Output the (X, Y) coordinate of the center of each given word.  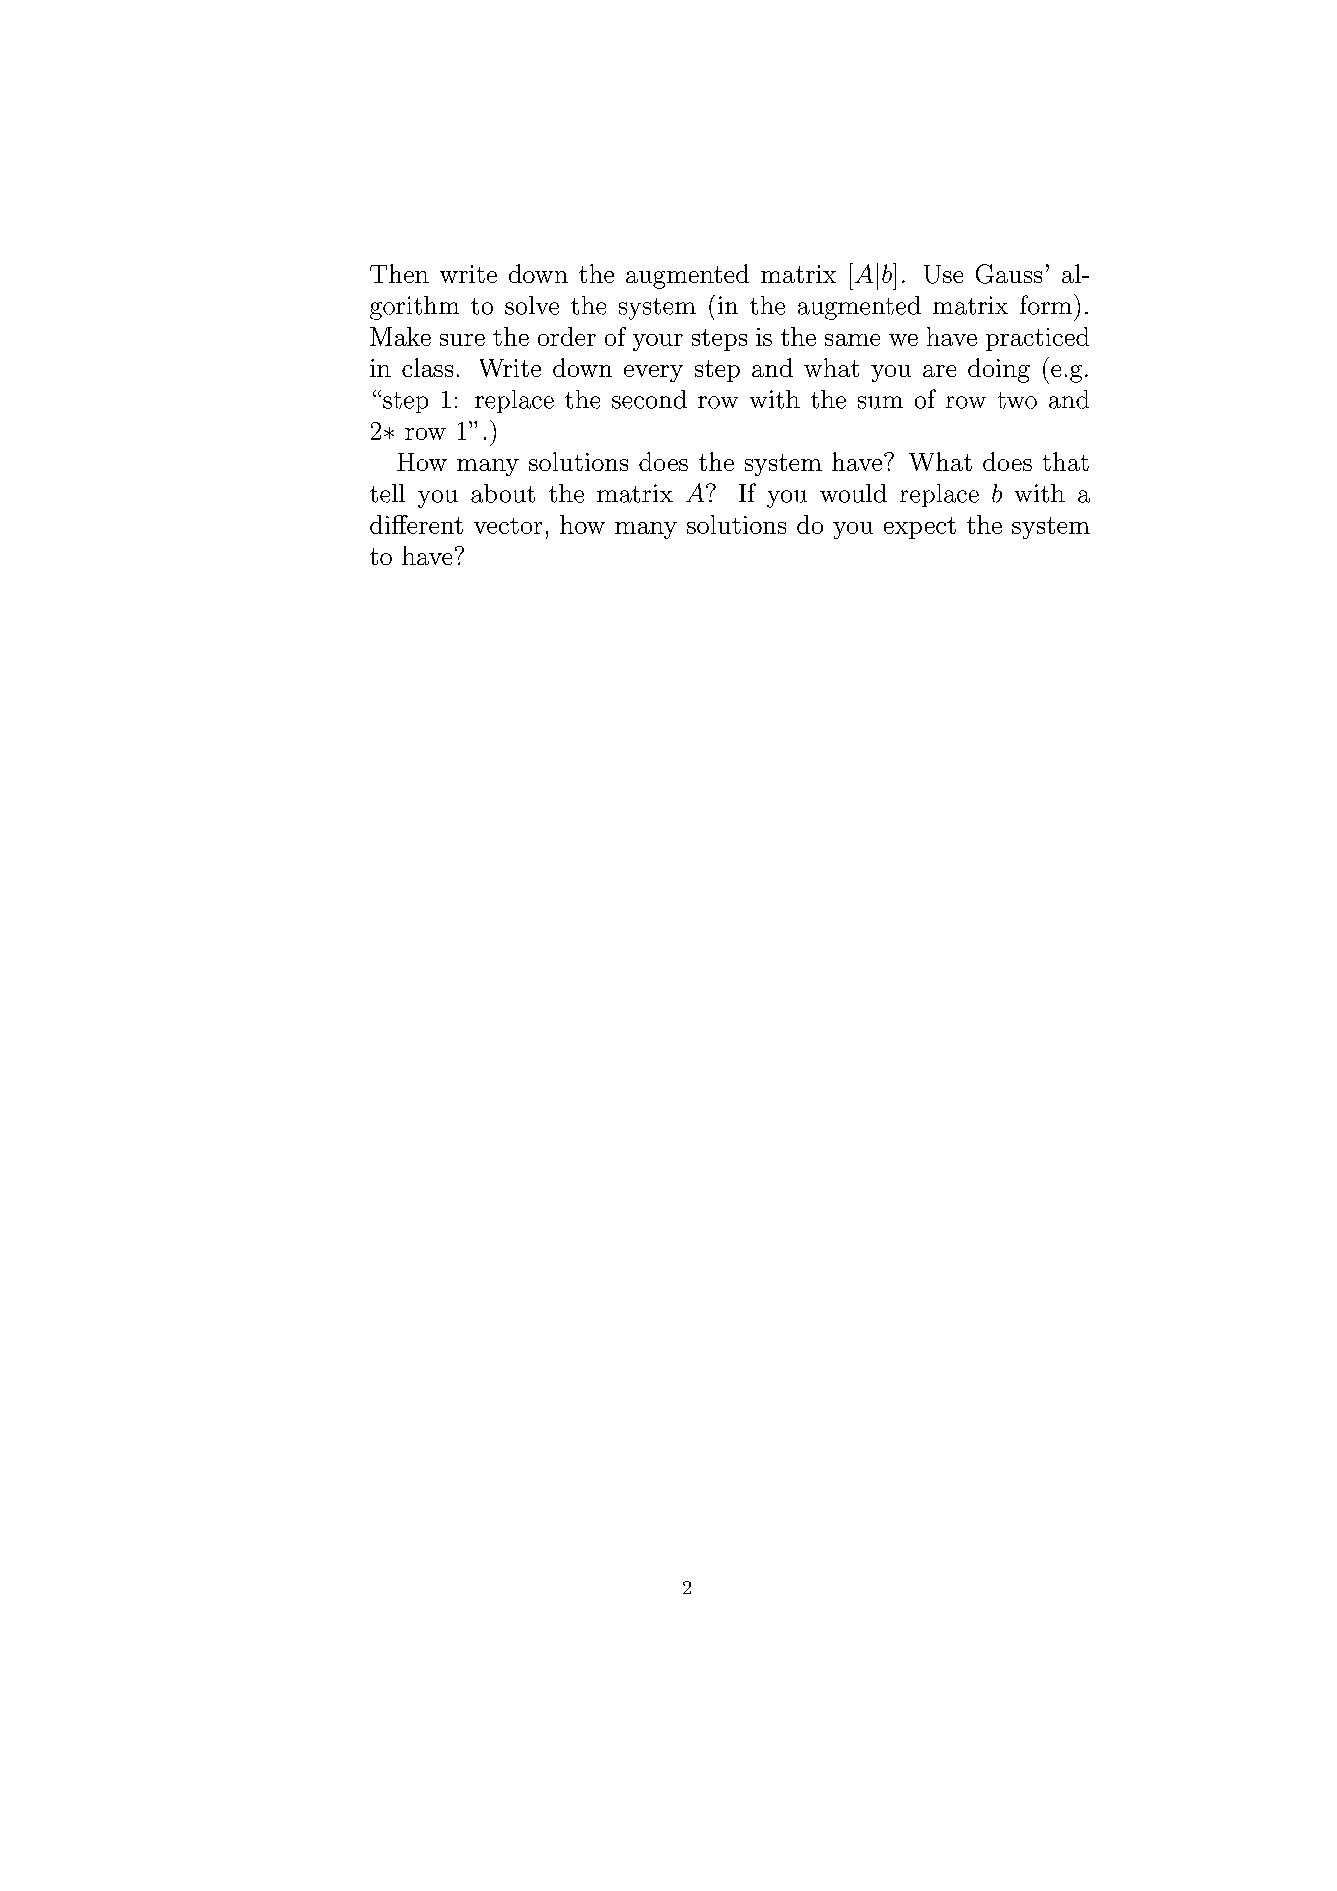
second (649, 399)
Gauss (1009, 274)
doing (999, 370)
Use (943, 274)
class (427, 367)
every (653, 373)
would (853, 493)
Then (399, 273)
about (503, 493)
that (1066, 461)
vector (508, 526)
